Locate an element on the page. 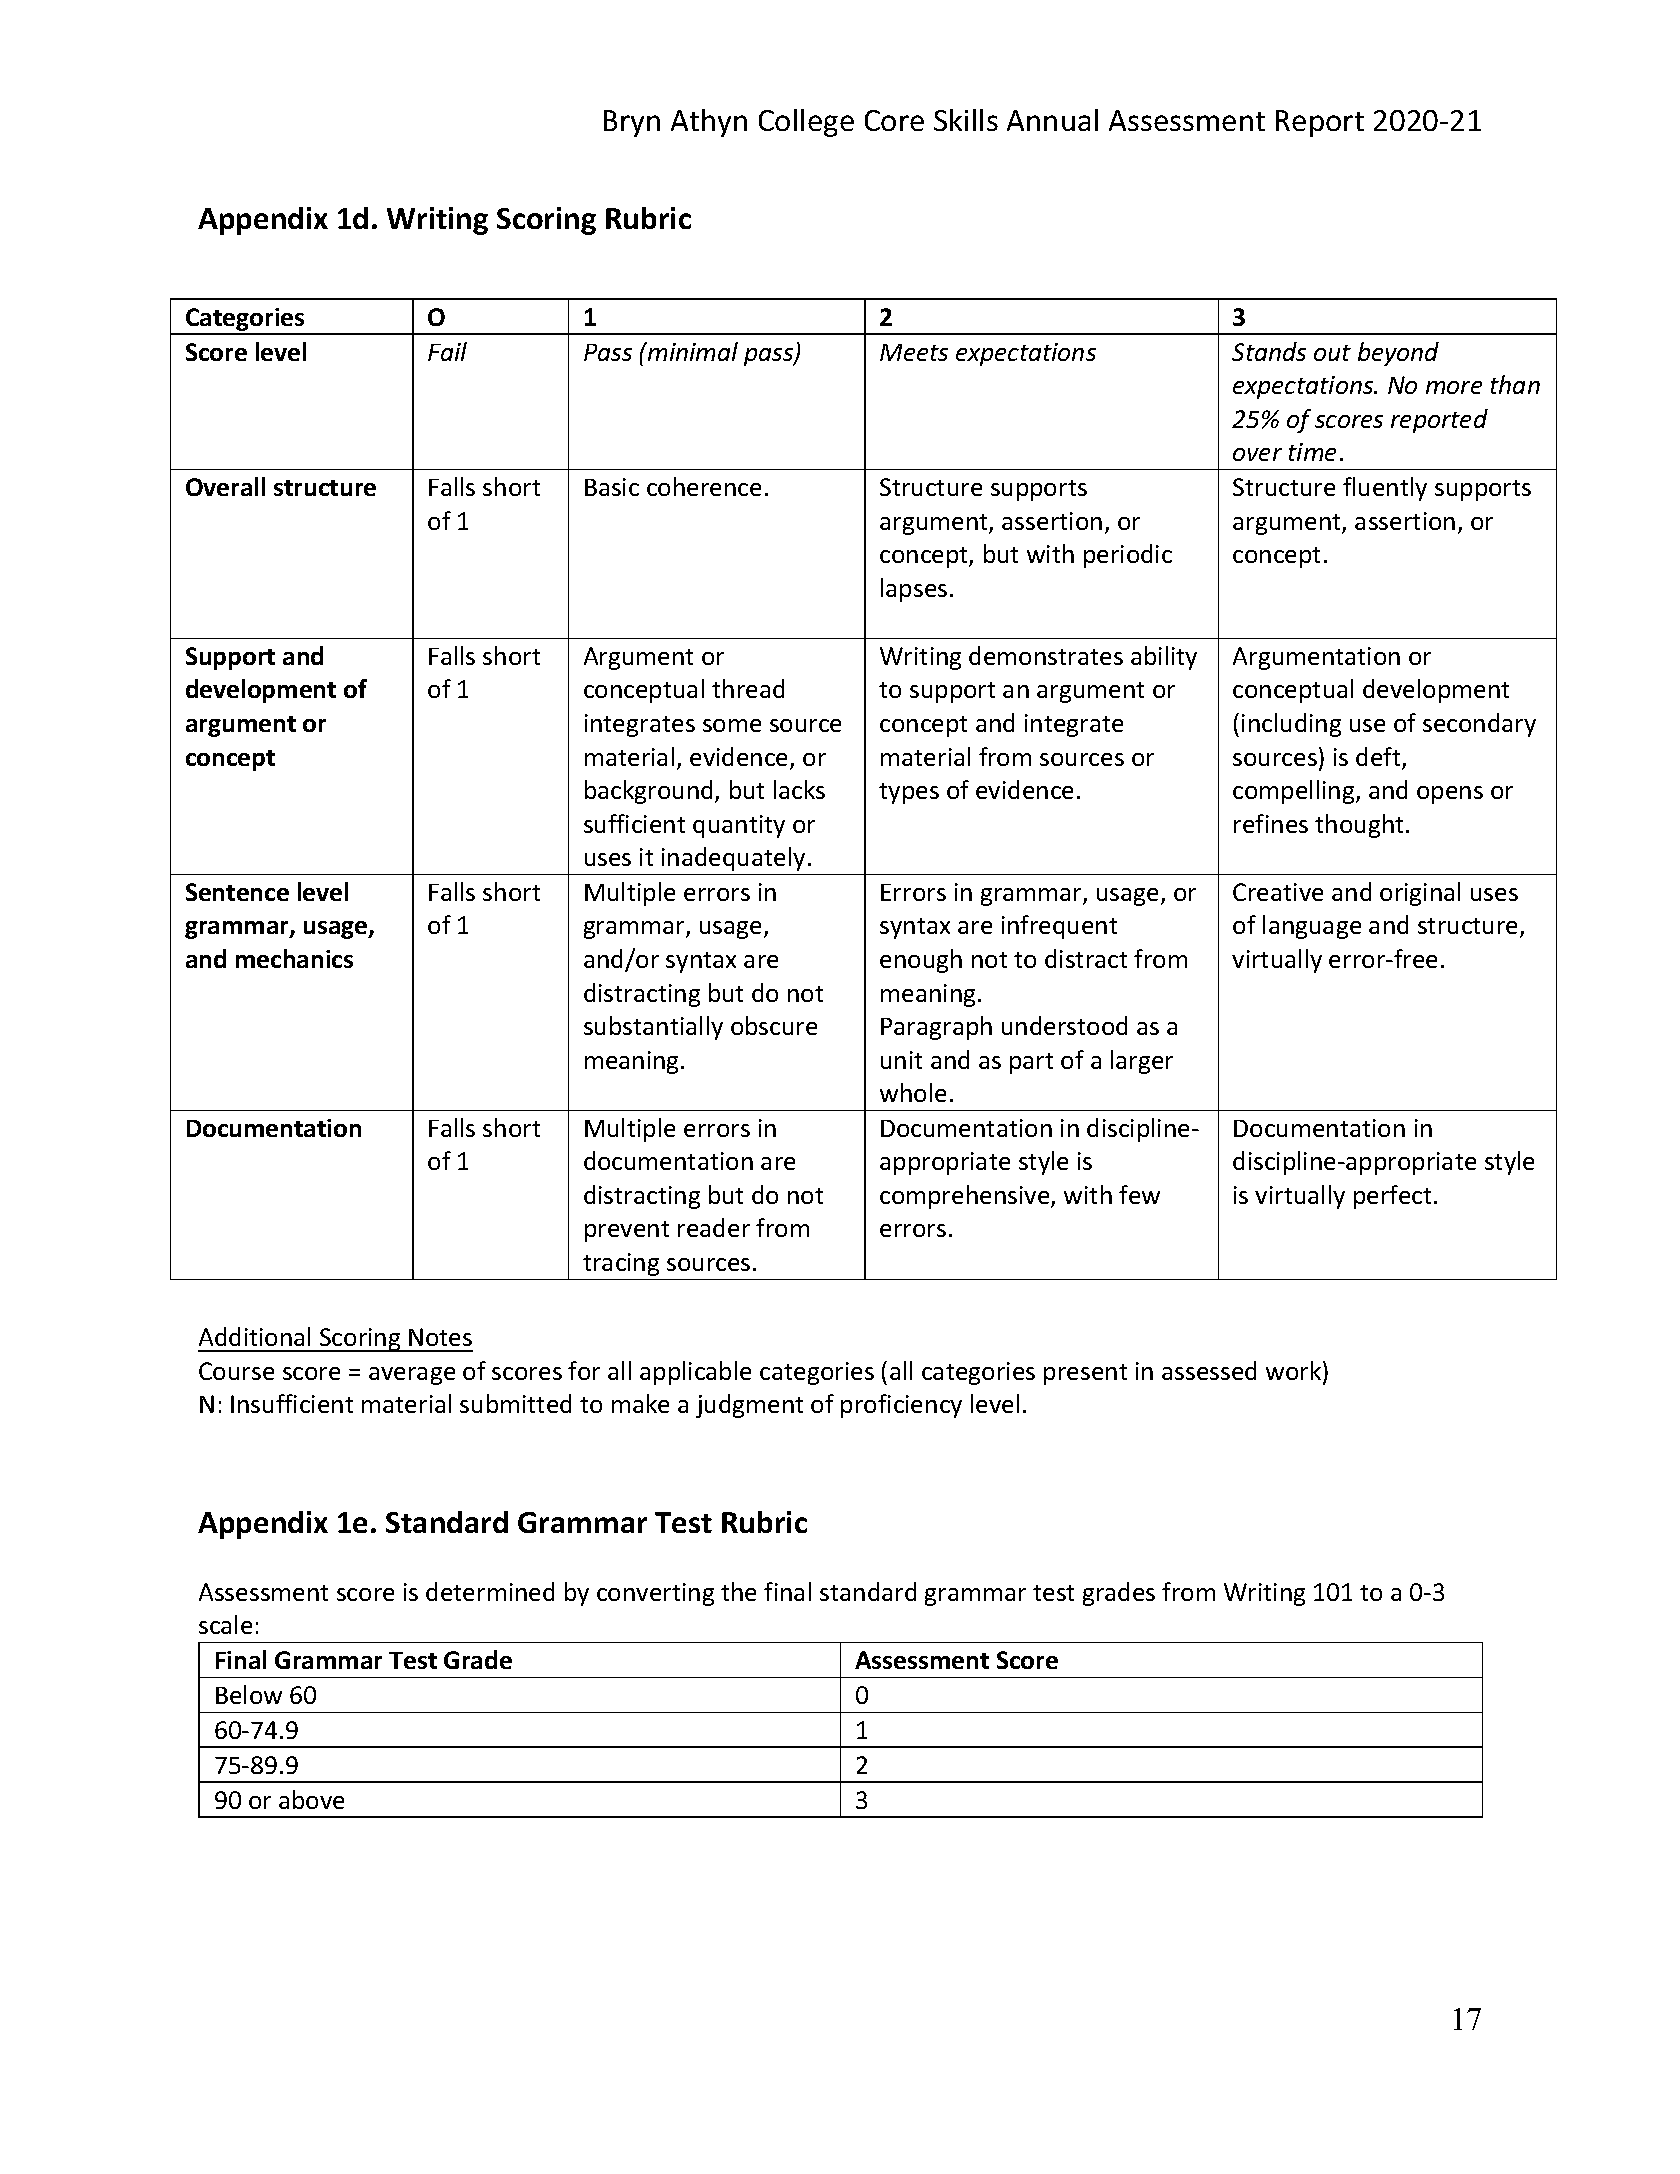  Bryn is located at coordinates (632, 123).
